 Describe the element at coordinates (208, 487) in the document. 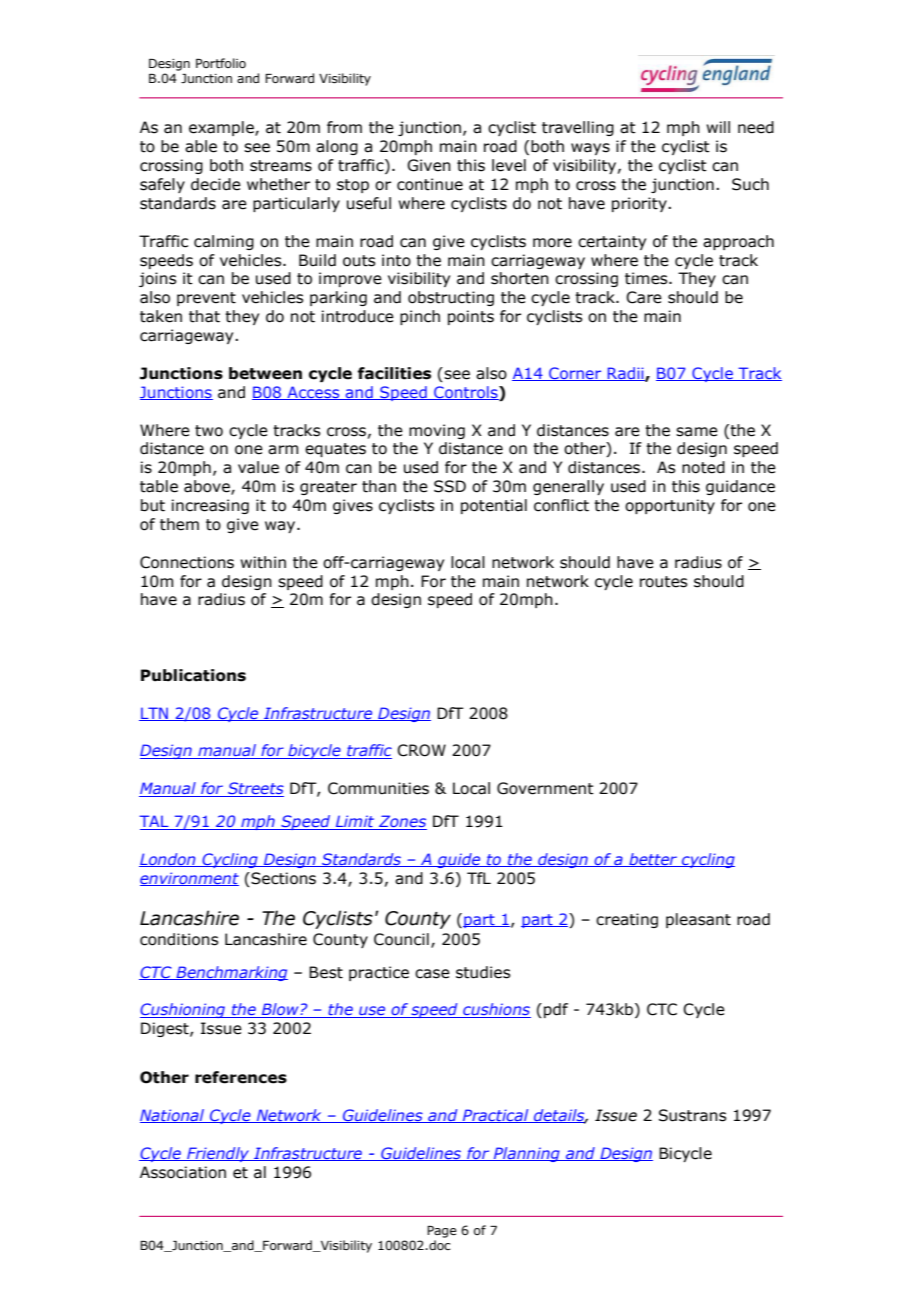

I see `above` at that location.
